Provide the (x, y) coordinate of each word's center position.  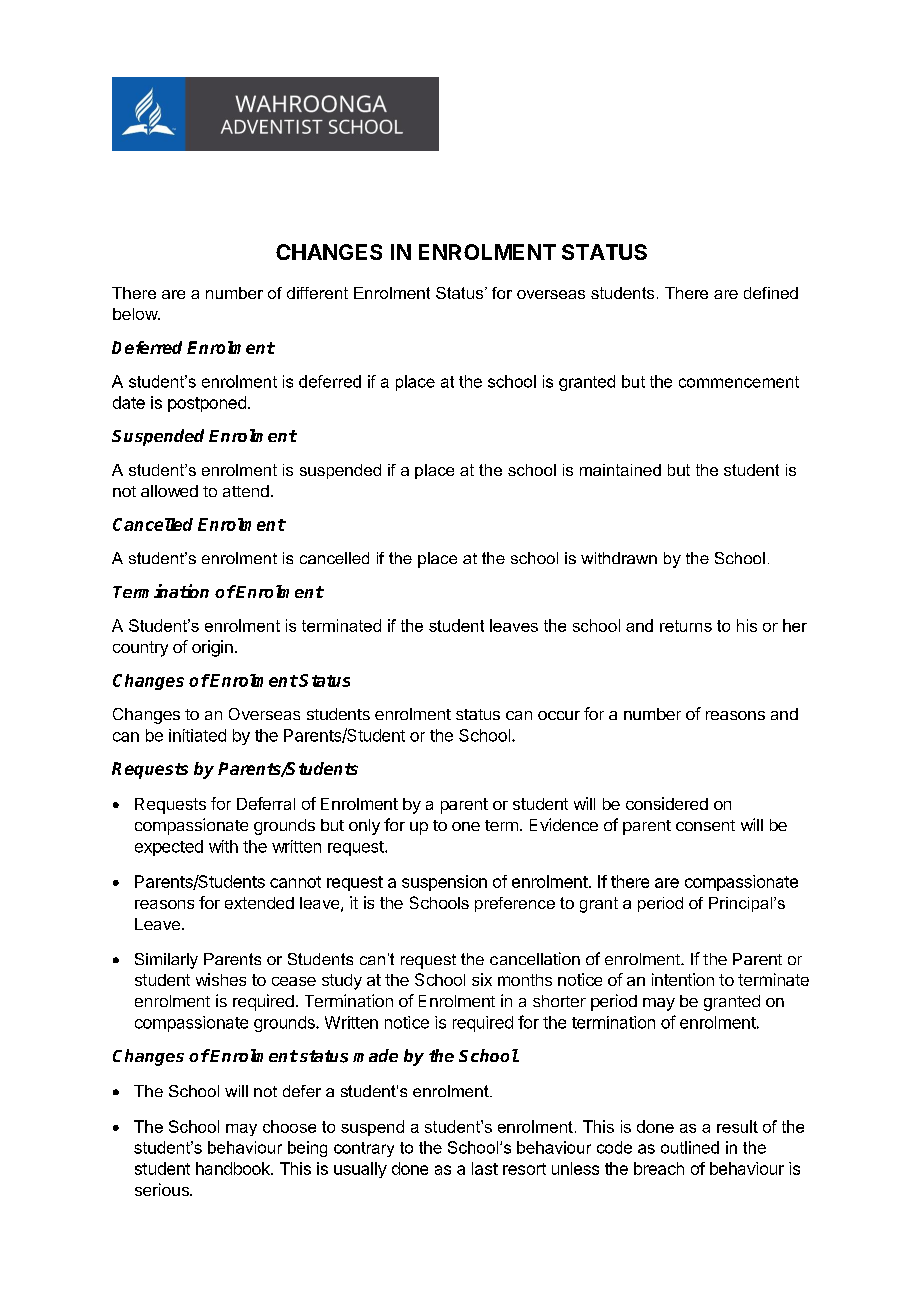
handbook (234, 1168)
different (317, 293)
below (136, 314)
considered (667, 803)
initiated (197, 735)
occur (559, 715)
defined (771, 293)
